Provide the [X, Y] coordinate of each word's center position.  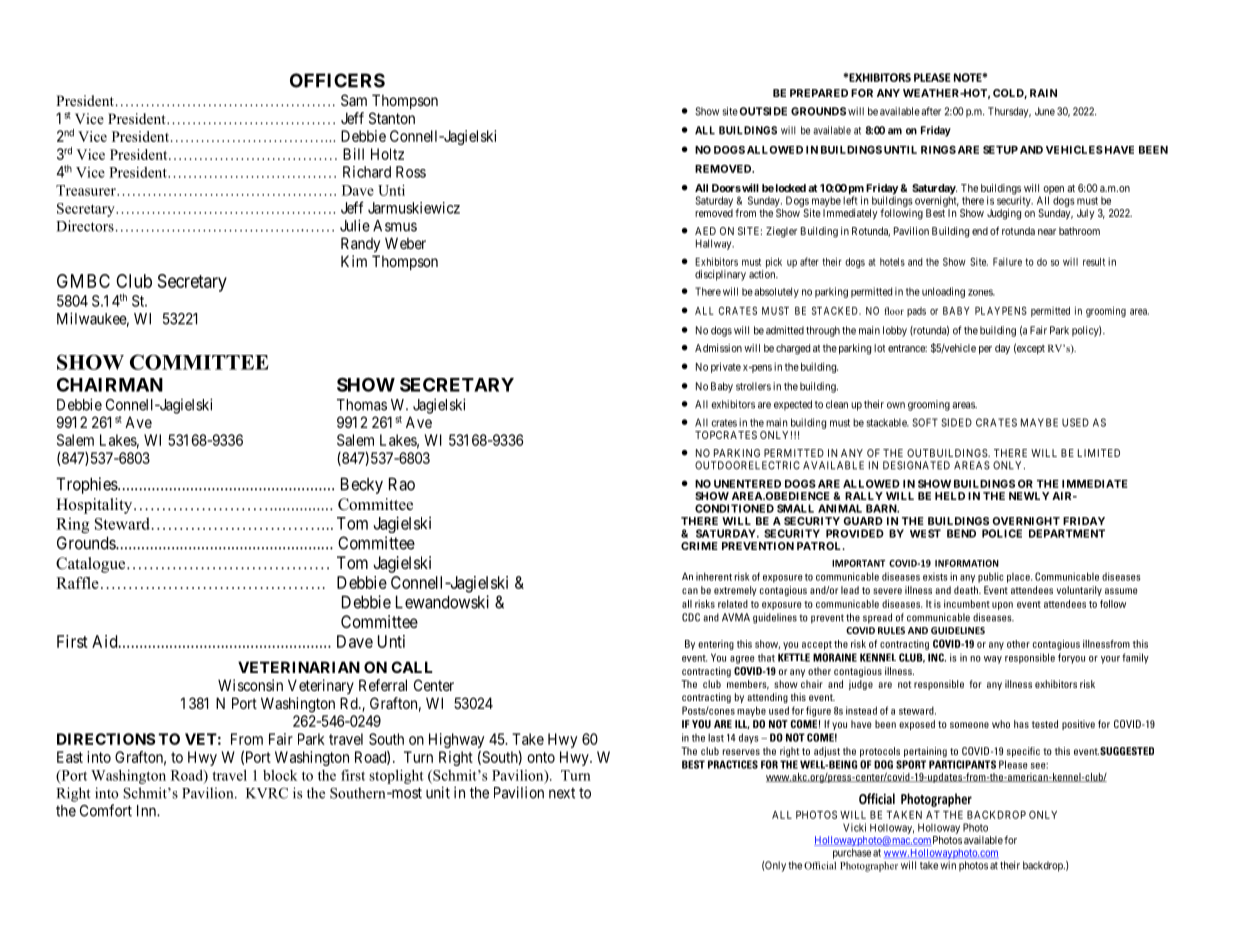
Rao [402, 484]
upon [1002, 606]
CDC [691, 617]
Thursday [1009, 112]
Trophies [87, 485]
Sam [354, 100]
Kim [354, 261]
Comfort [106, 810]
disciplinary [720, 275]
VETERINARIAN [299, 667]
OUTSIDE [763, 111]
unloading [943, 292]
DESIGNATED [916, 465]
